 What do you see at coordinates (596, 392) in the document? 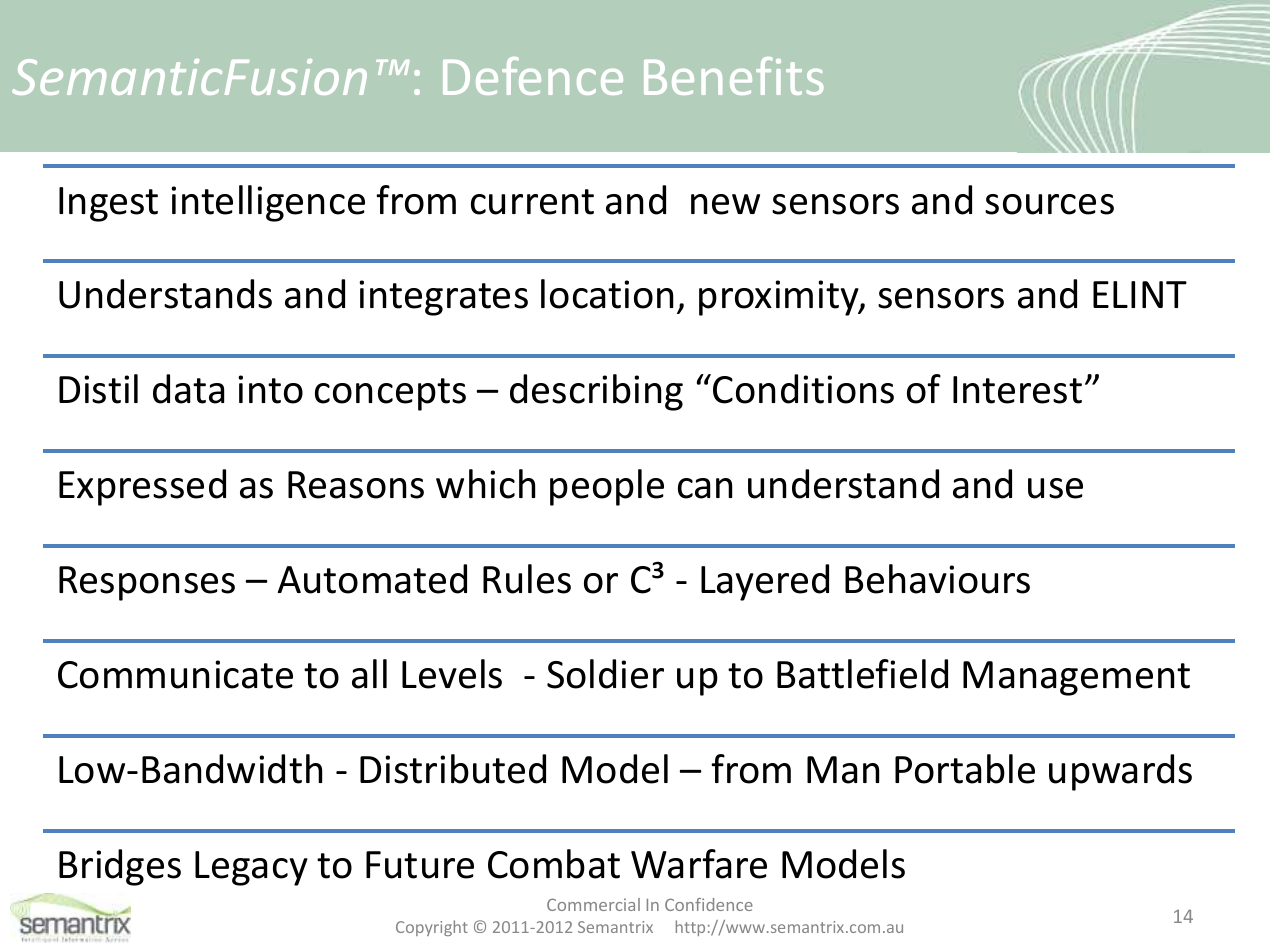
I see `describing` at bounding box center [596, 392].
